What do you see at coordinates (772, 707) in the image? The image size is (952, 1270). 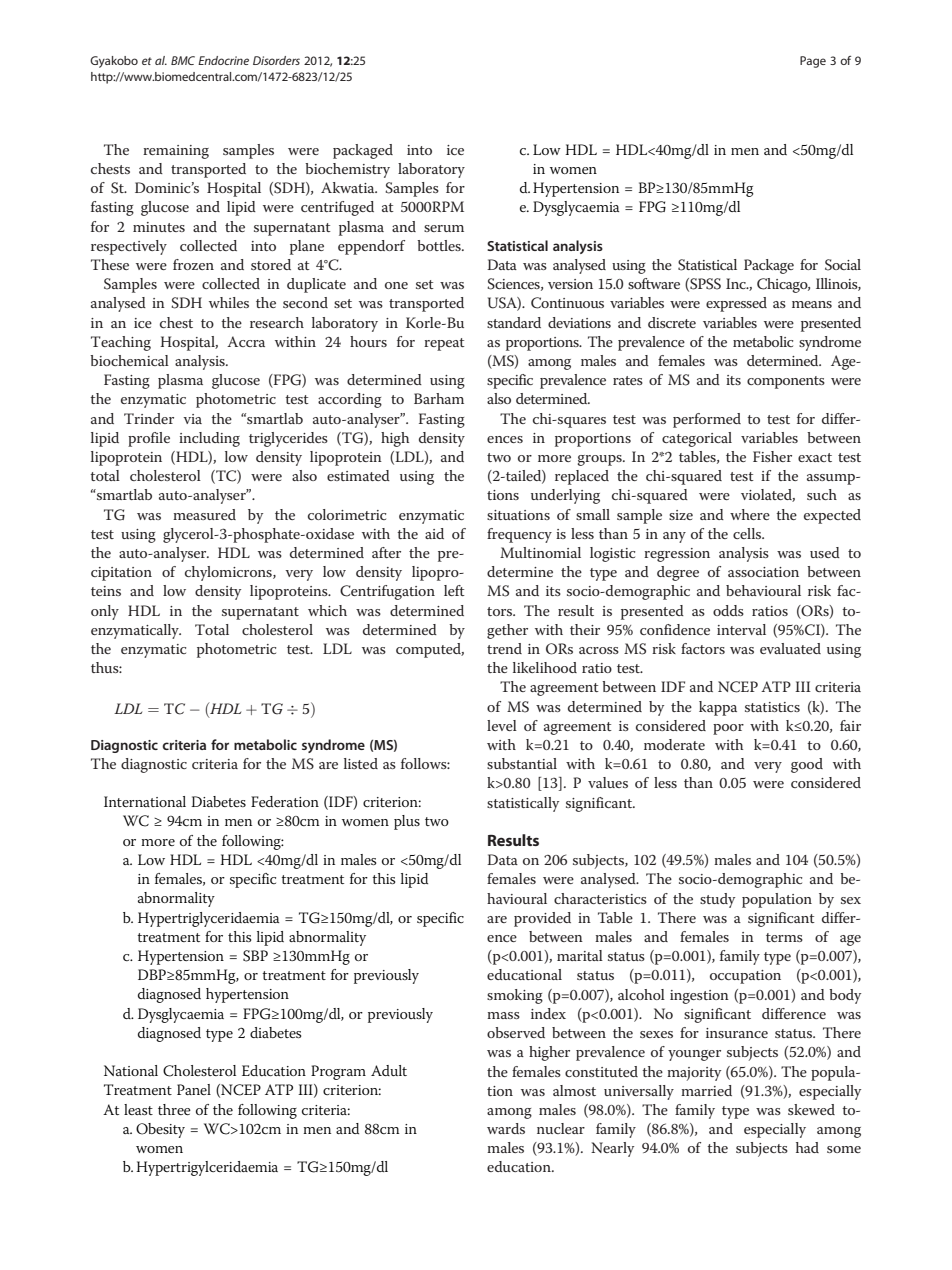 I see `statistics` at bounding box center [772, 707].
